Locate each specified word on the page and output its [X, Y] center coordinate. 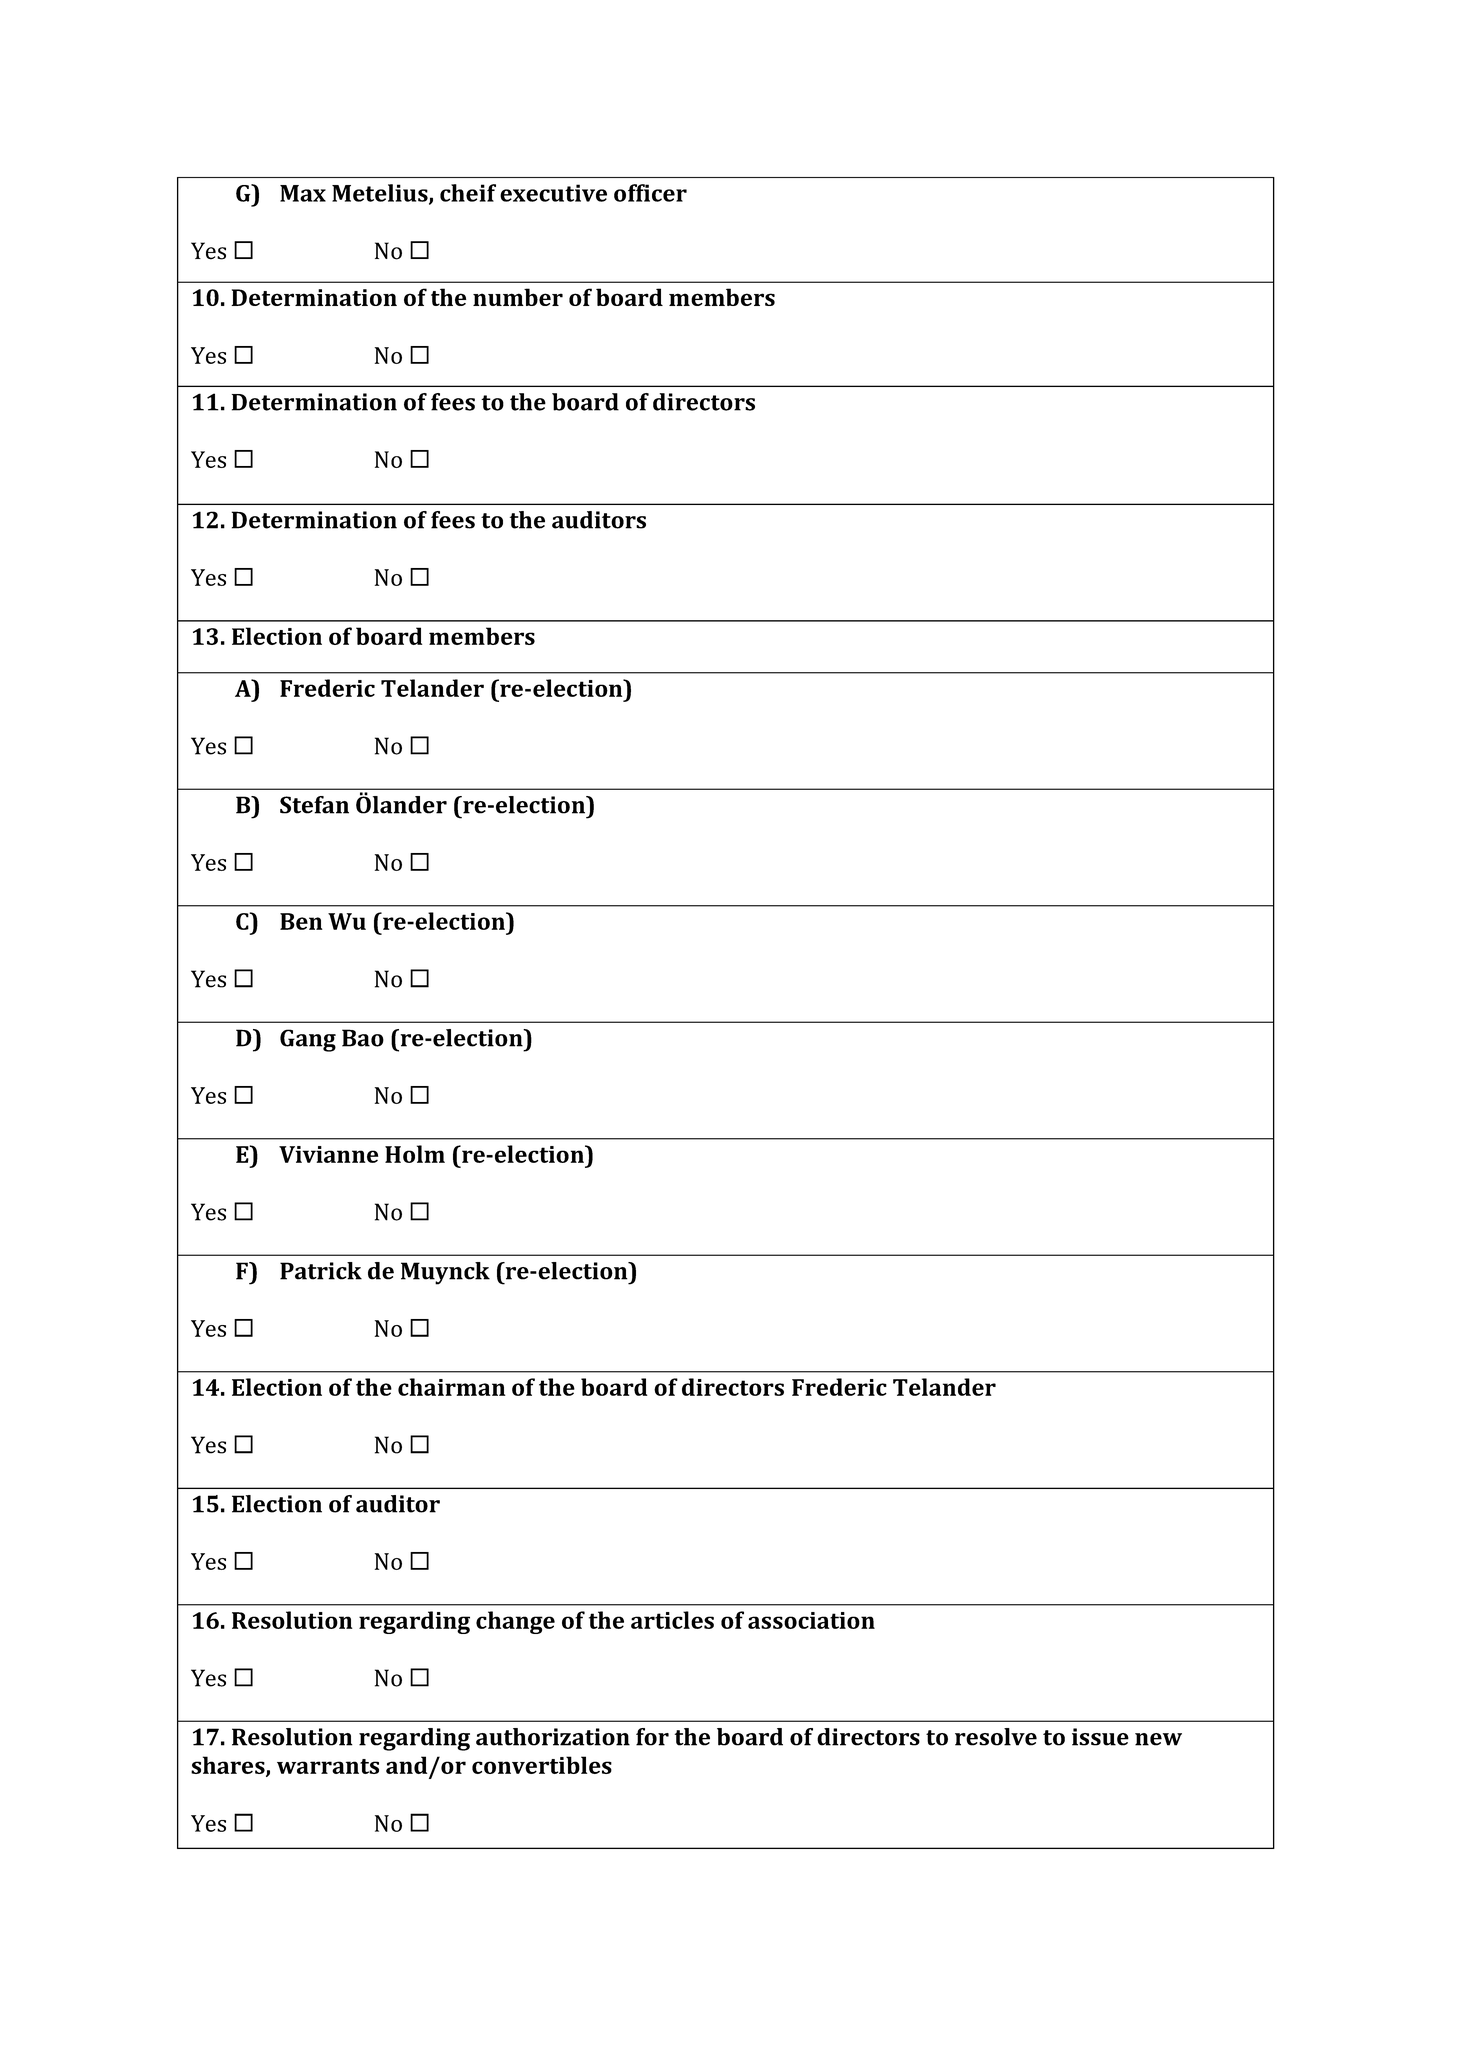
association [811, 1620]
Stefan [314, 805]
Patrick [321, 1271]
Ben [301, 921]
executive [553, 193]
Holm [415, 1154]
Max [303, 193]
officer [650, 193]
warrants [328, 1766]
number [518, 297]
